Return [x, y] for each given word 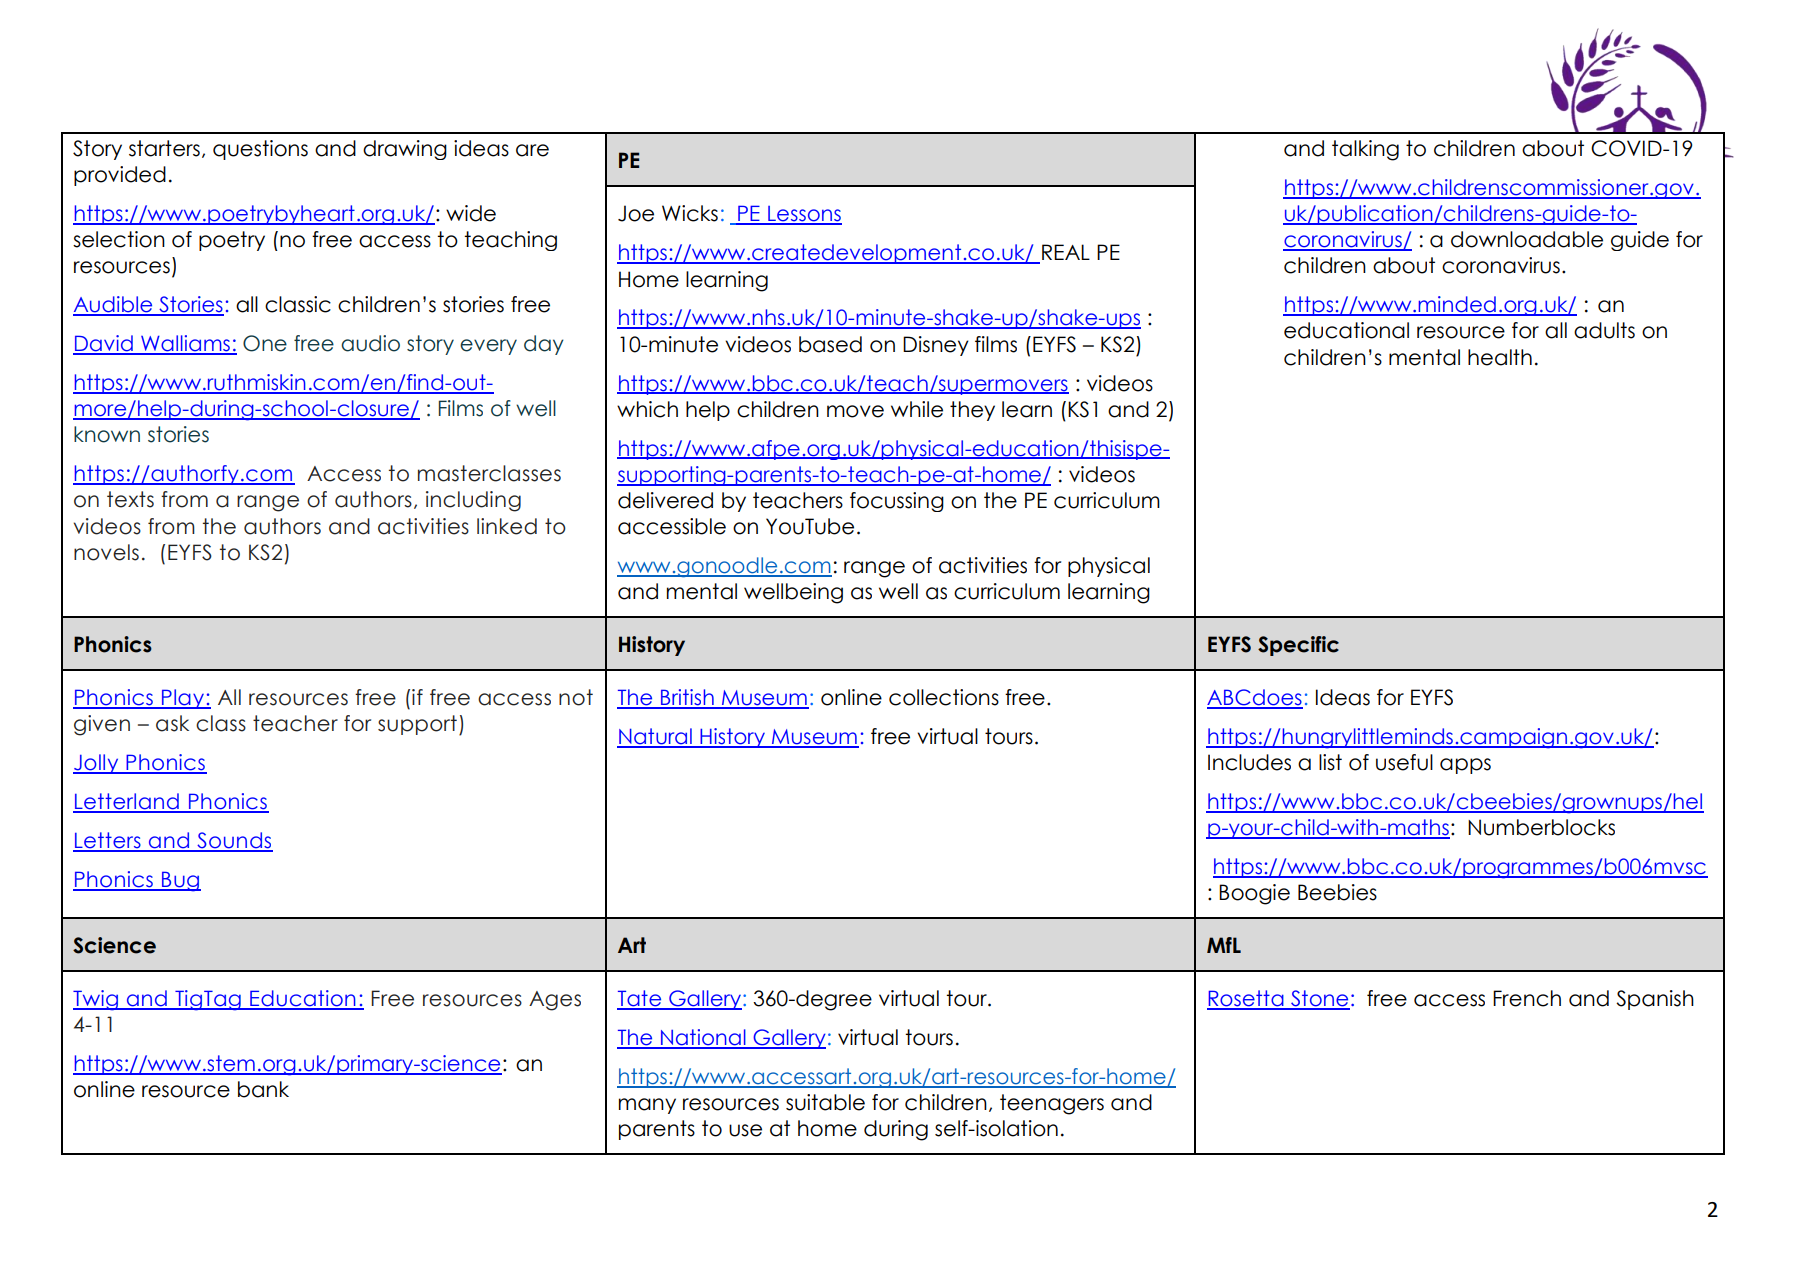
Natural [655, 737]
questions [260, 150]
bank [263, 1089]
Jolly [97, 764]
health [1500, 357]
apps [1465, 766]
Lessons [804, 215]
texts [130, 499]
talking [1365, 150]
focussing [897, 502]
